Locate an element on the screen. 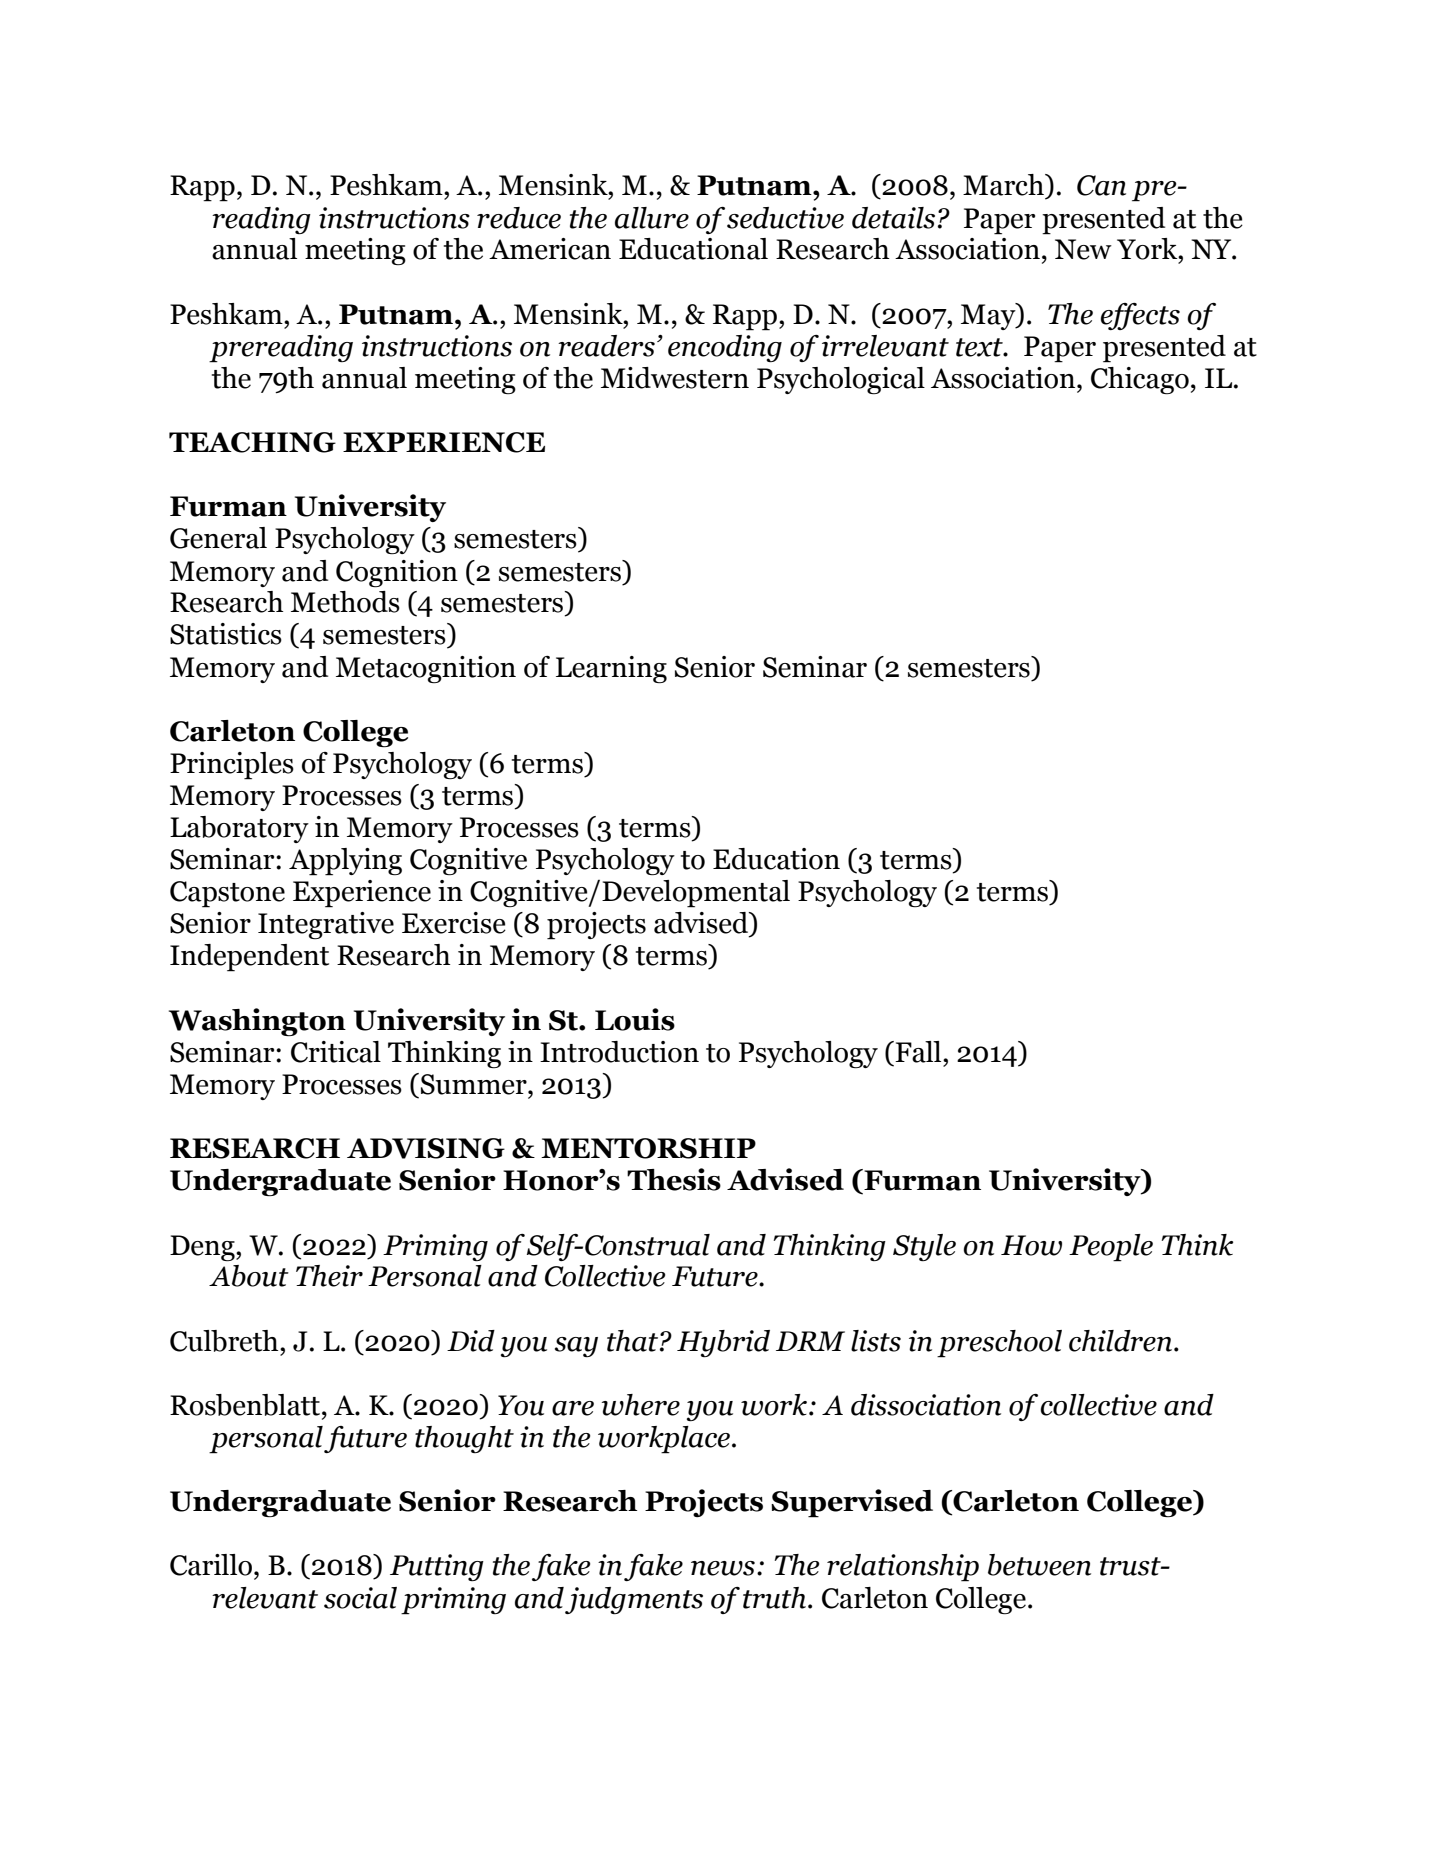  March is located at coordinates (1004, 185).
